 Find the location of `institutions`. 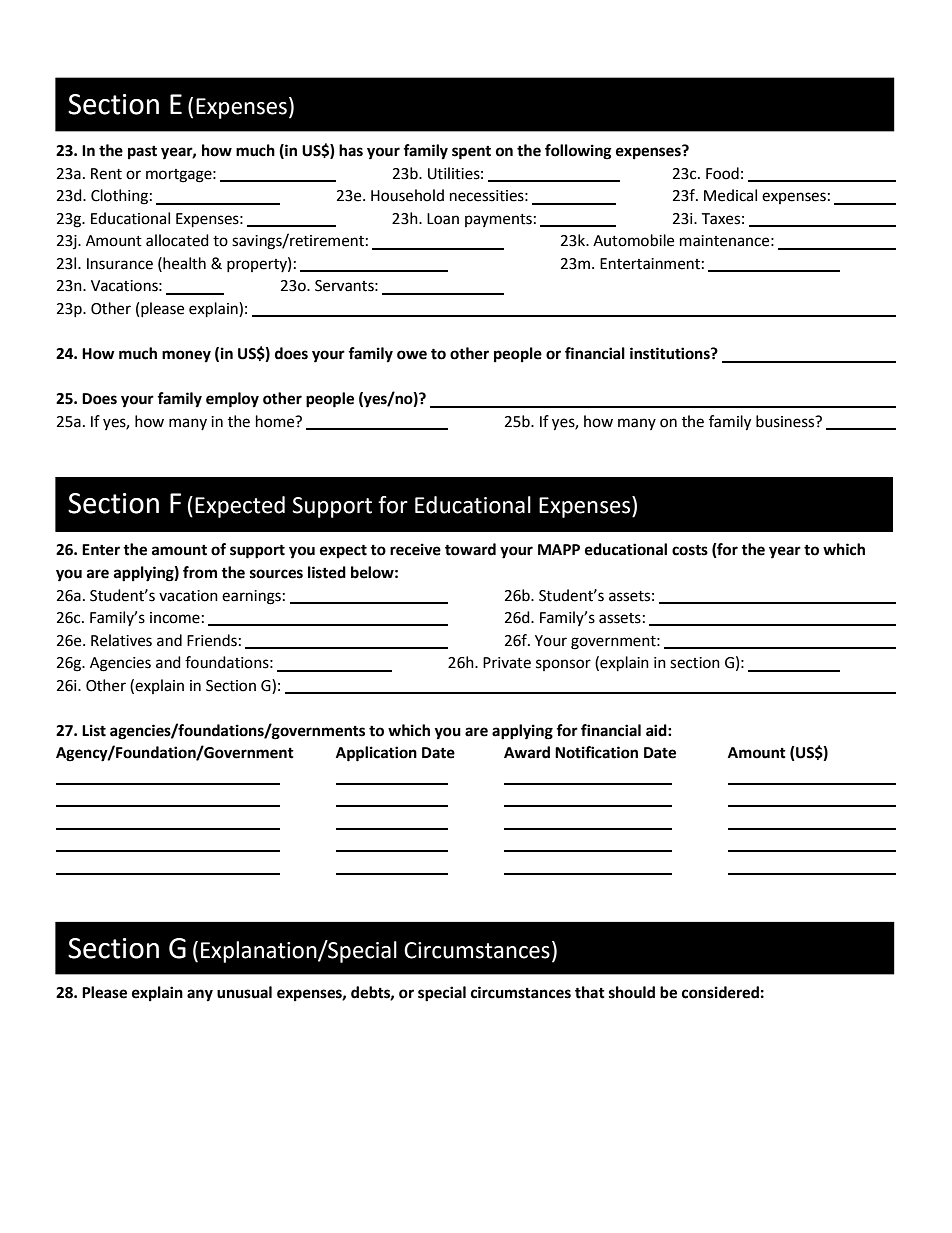

institutions is located at coordinates (671, 353).
